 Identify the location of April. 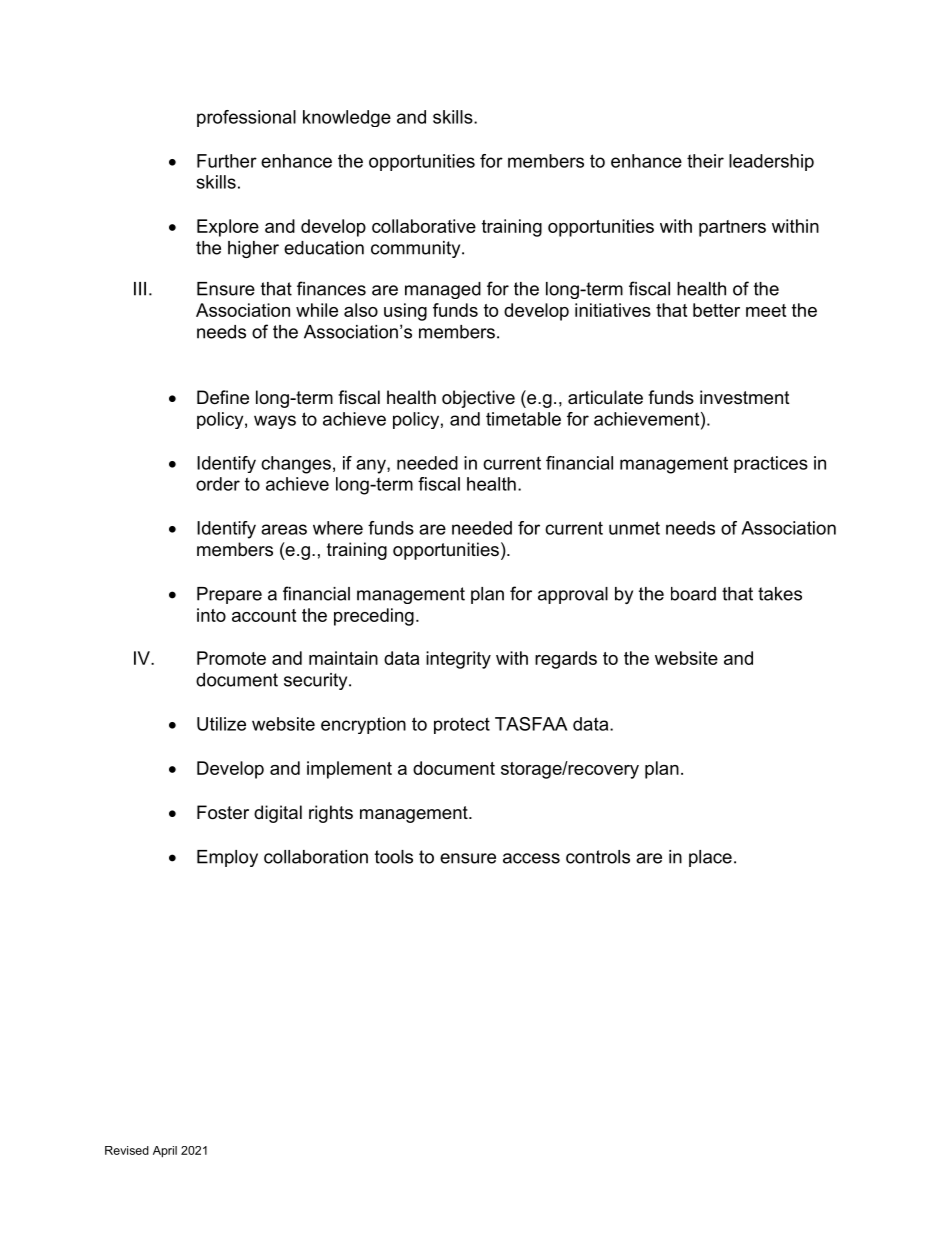
(165, 1152).
